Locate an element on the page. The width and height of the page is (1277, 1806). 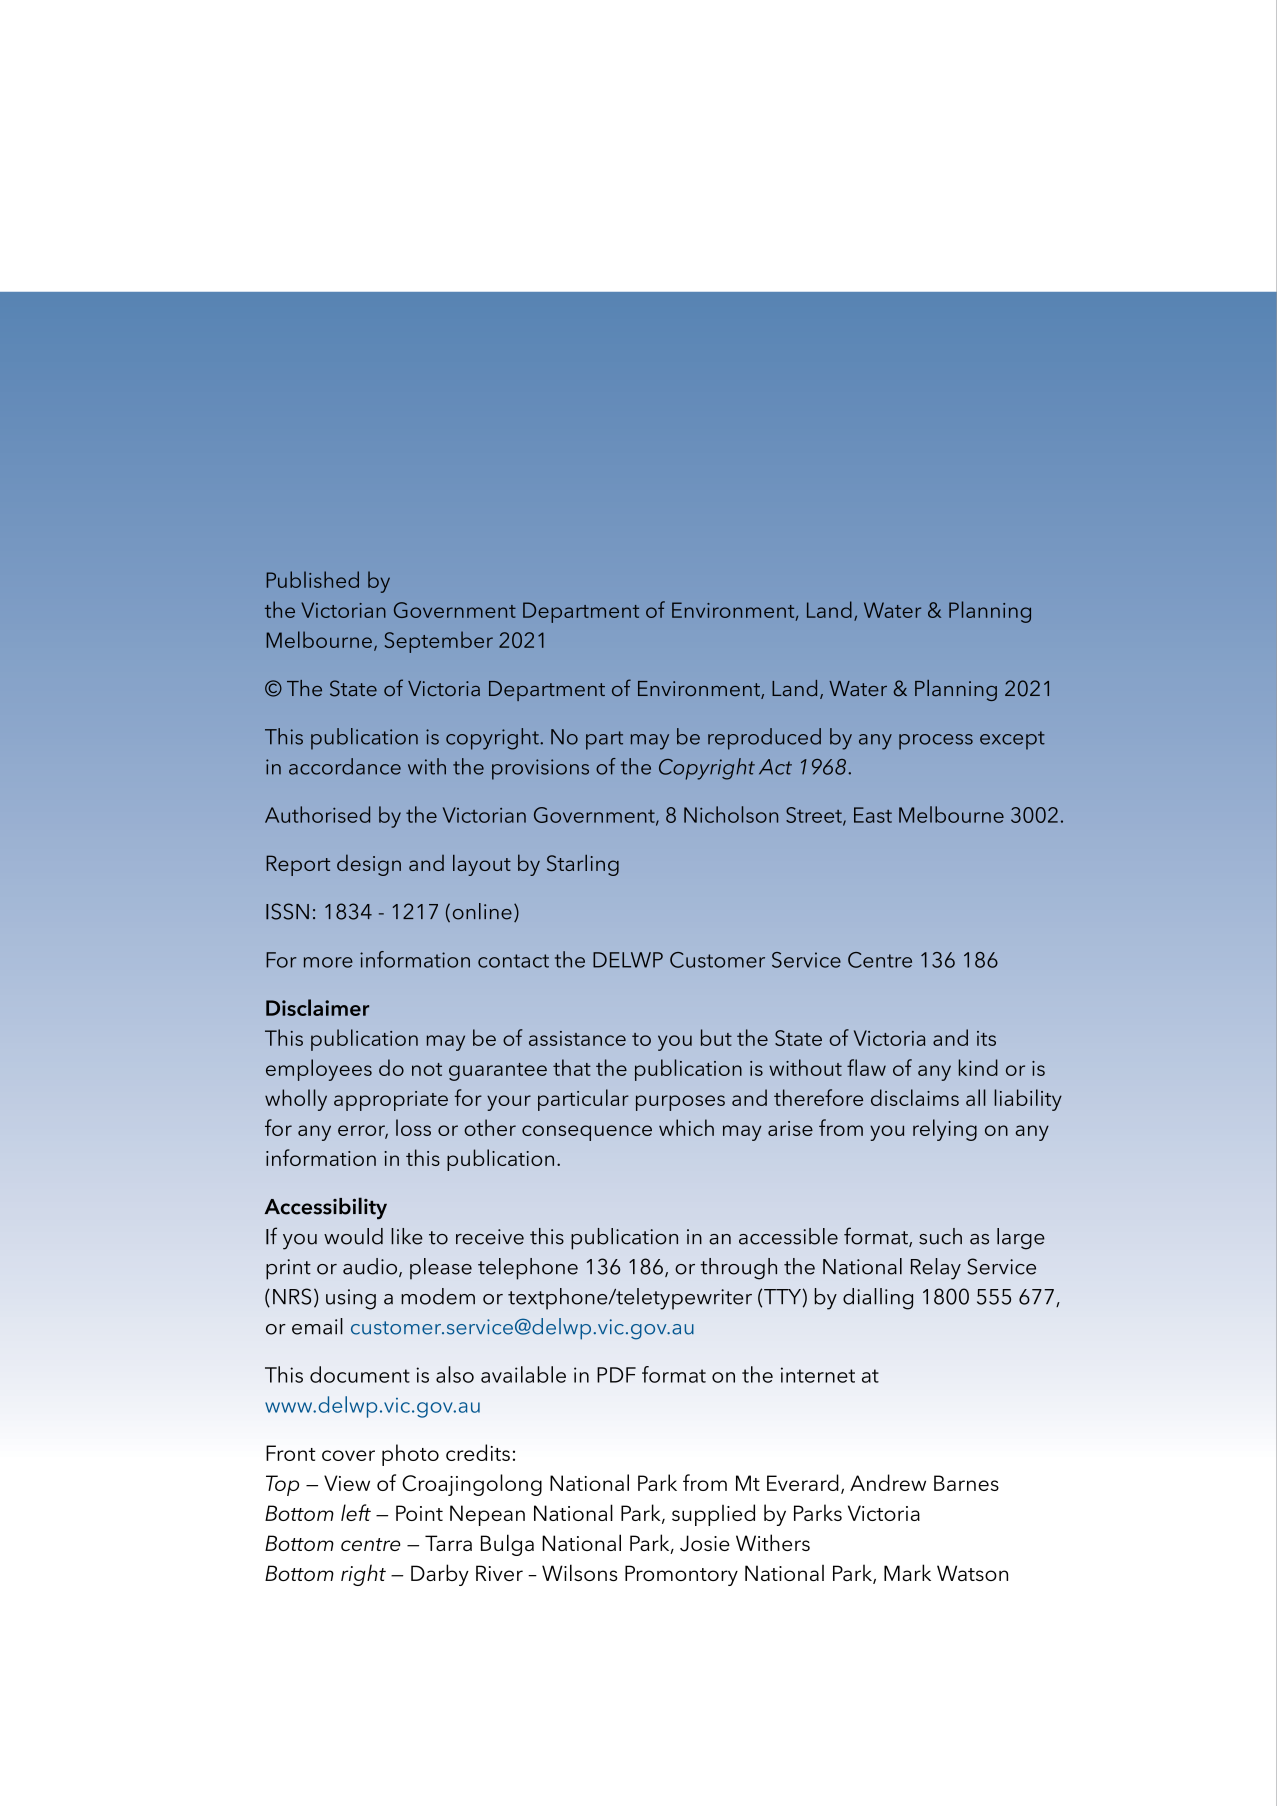
disclaims is located at coordinates (915, 1097).
